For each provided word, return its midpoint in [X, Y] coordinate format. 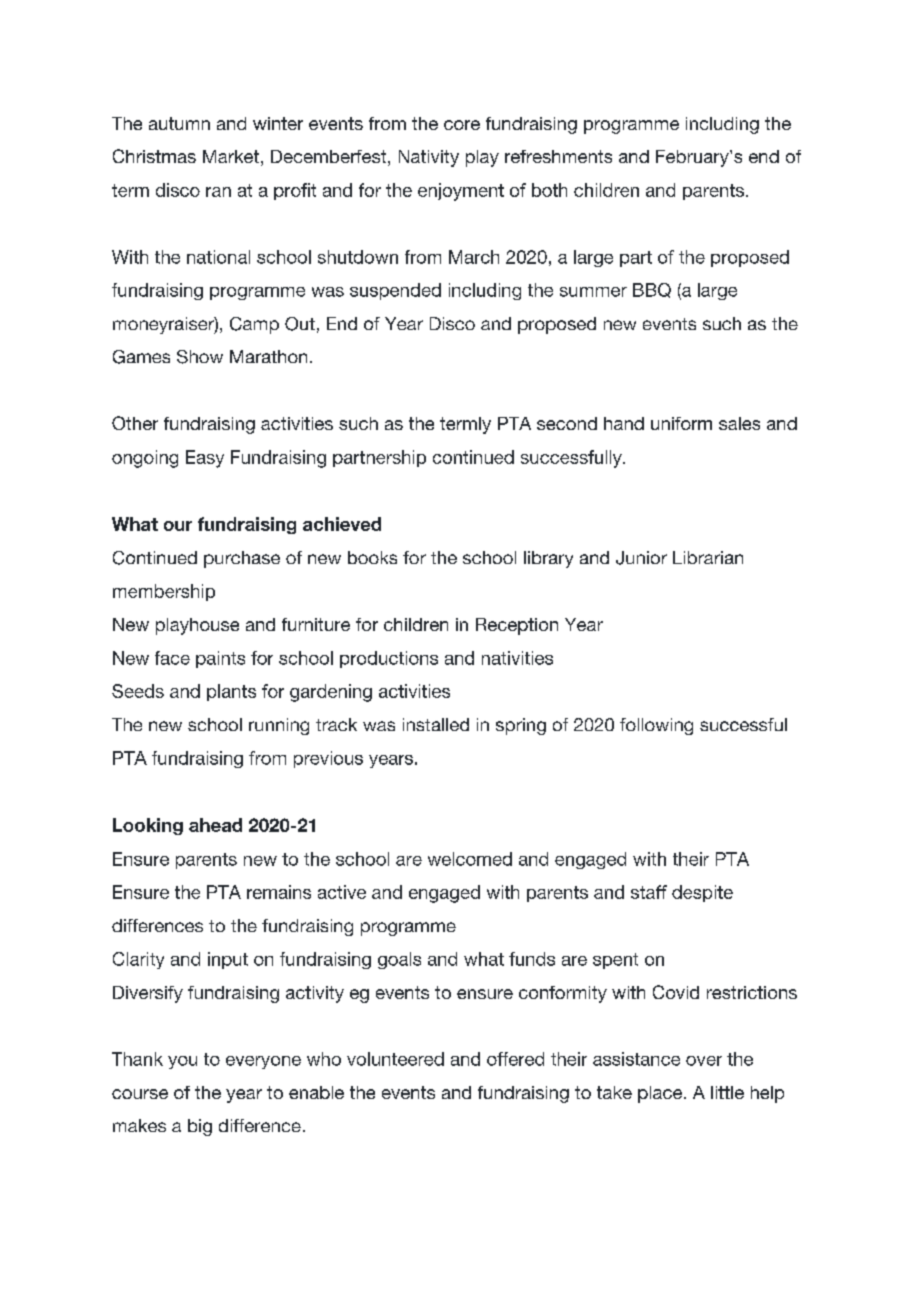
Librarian [708, 557]
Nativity [429, 158]
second [567, 423]
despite [702, 893]
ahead [215, 825]
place [661, 1094]
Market [231, 156]
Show [200, 357]
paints [220, 659]
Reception [517, 626]
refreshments [558, 156]
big [200, 1127]
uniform [681, 423]
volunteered [395, 1059]
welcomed [470, 859]
